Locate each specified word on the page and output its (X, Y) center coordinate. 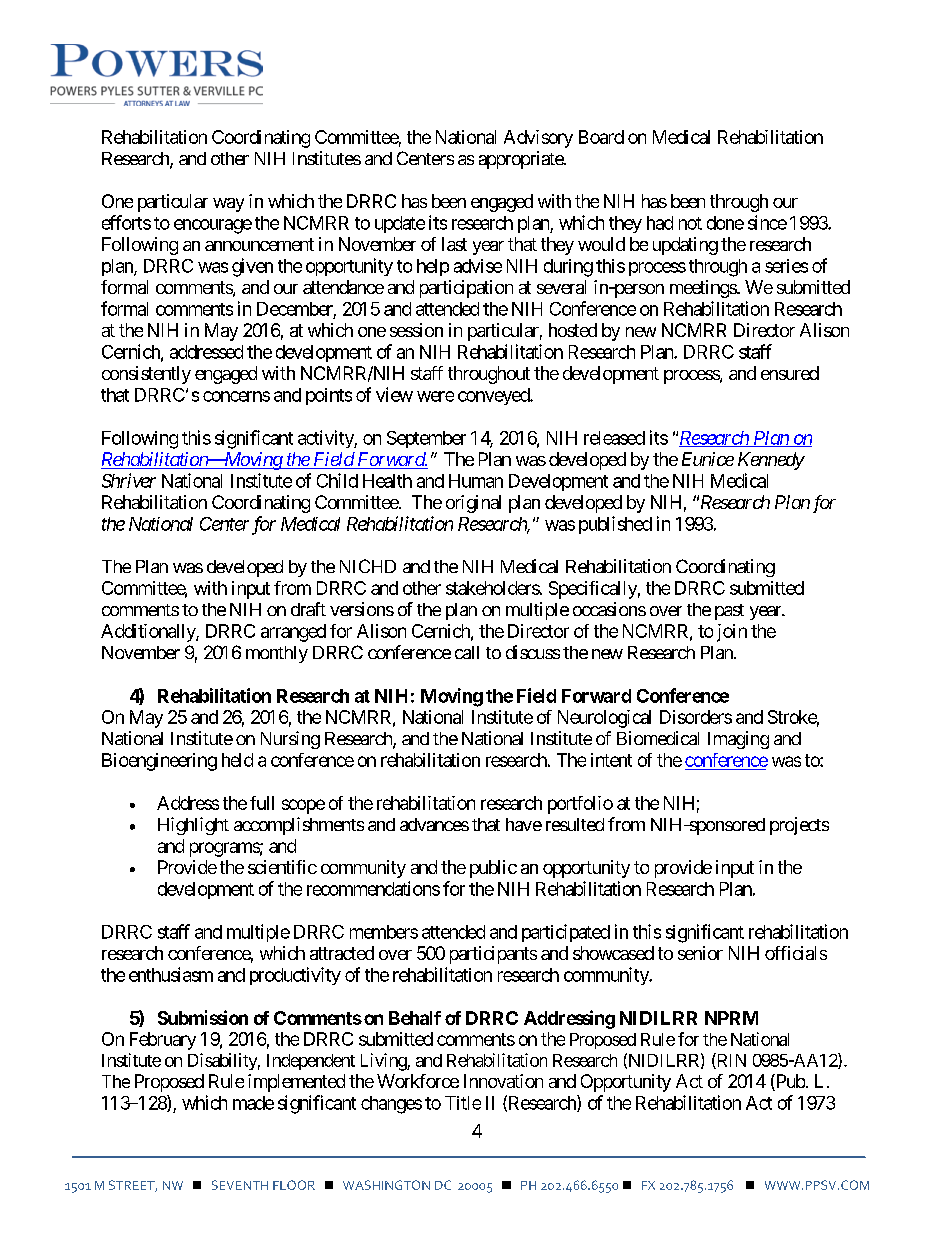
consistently (146, 375)
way (228, 205)
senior (700, 953)
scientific (282, 867)
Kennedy (771, 461)
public (493, 869)
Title (463, 1103)
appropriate (522, 160)
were (435, 396)
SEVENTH (240, 1185)
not (690, 223)
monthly (277, 654)
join (732, 633)
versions (362, 609)
